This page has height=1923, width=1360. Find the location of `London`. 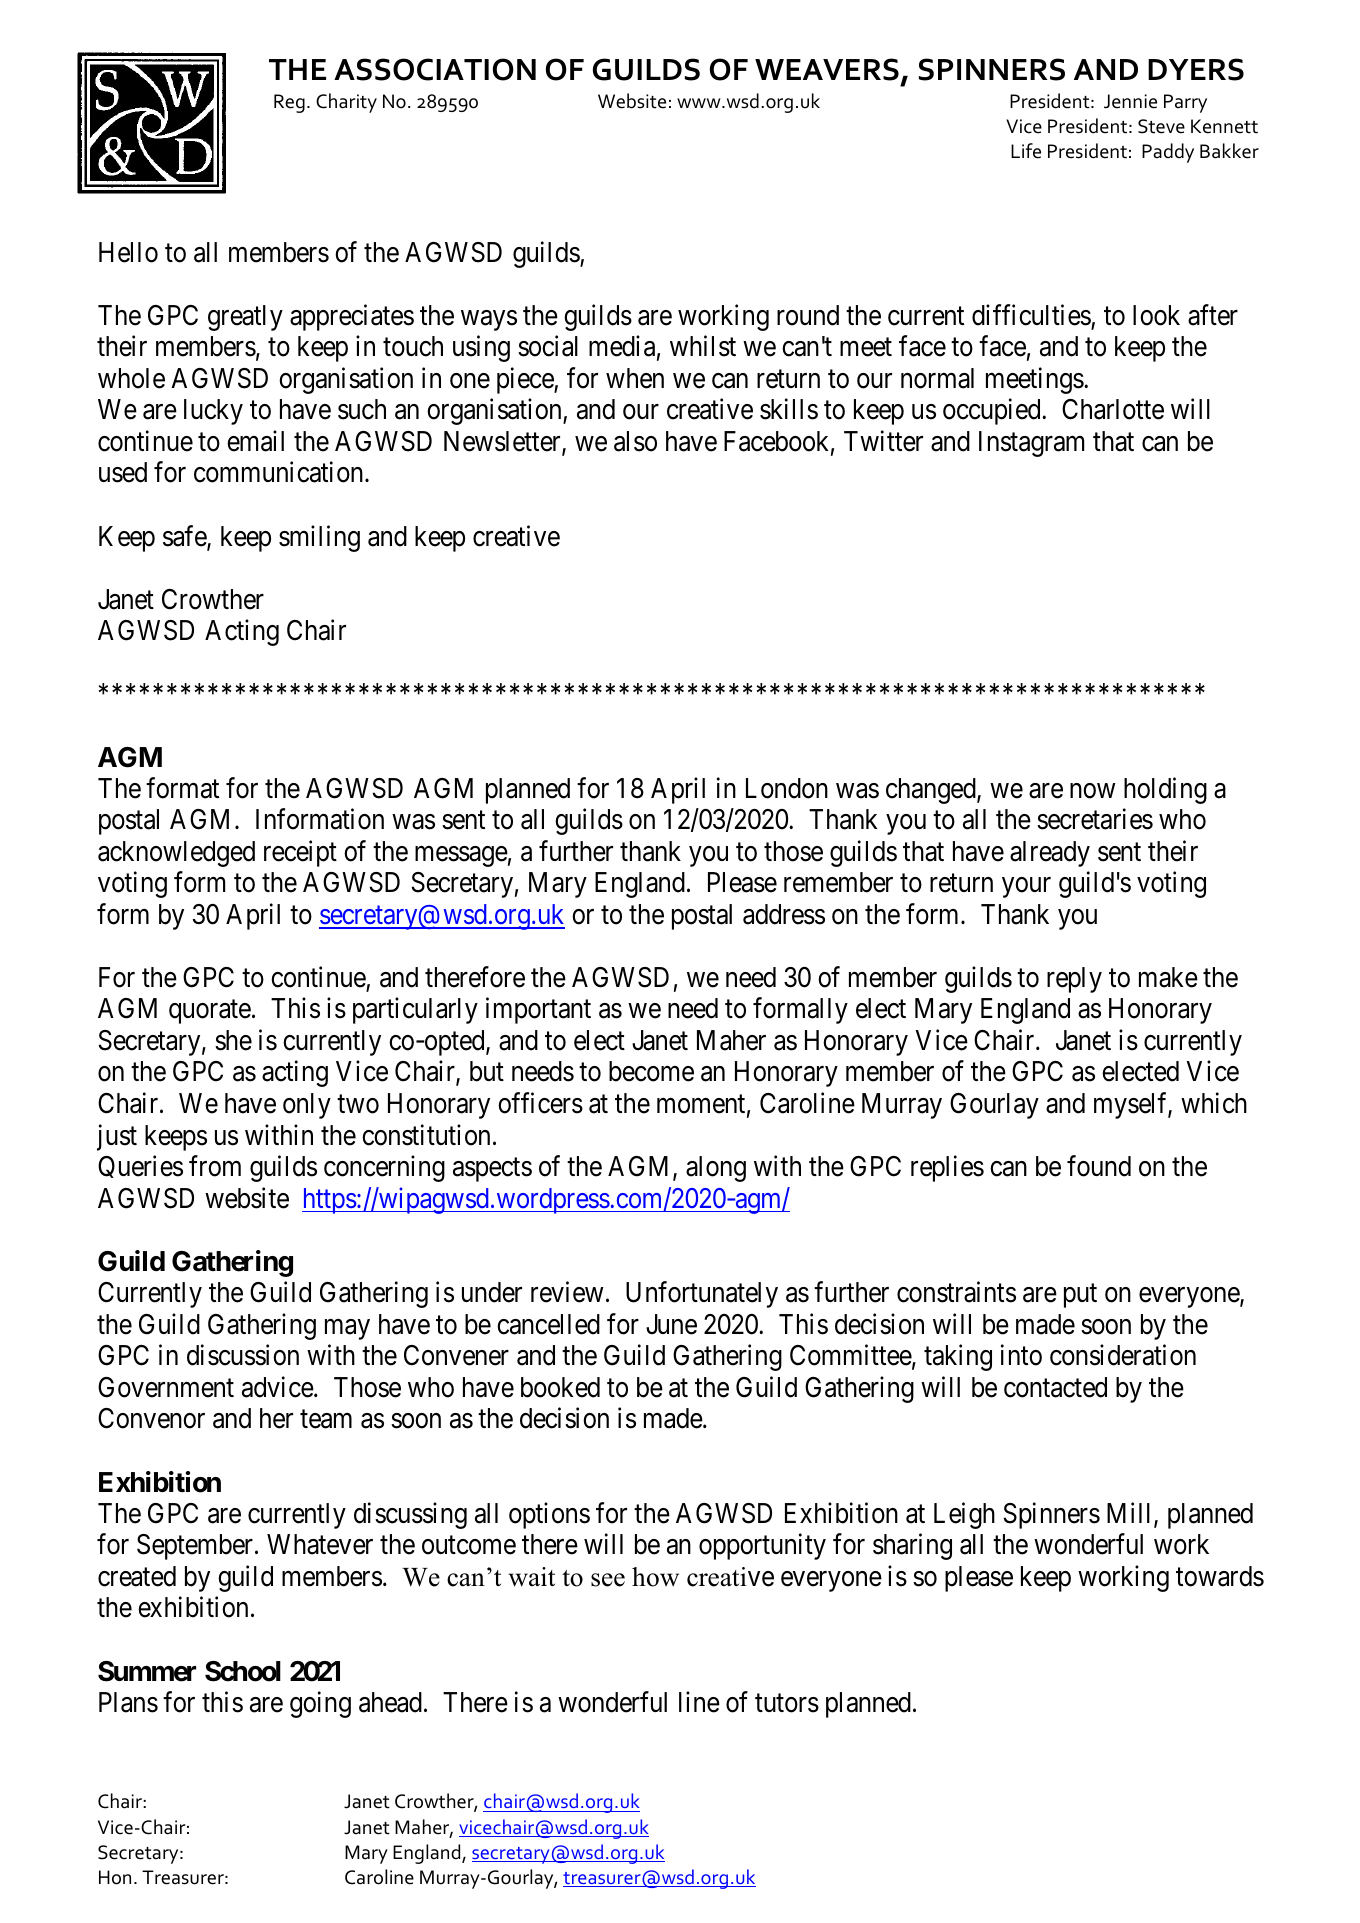

London is located at coordinates (787, 788).
